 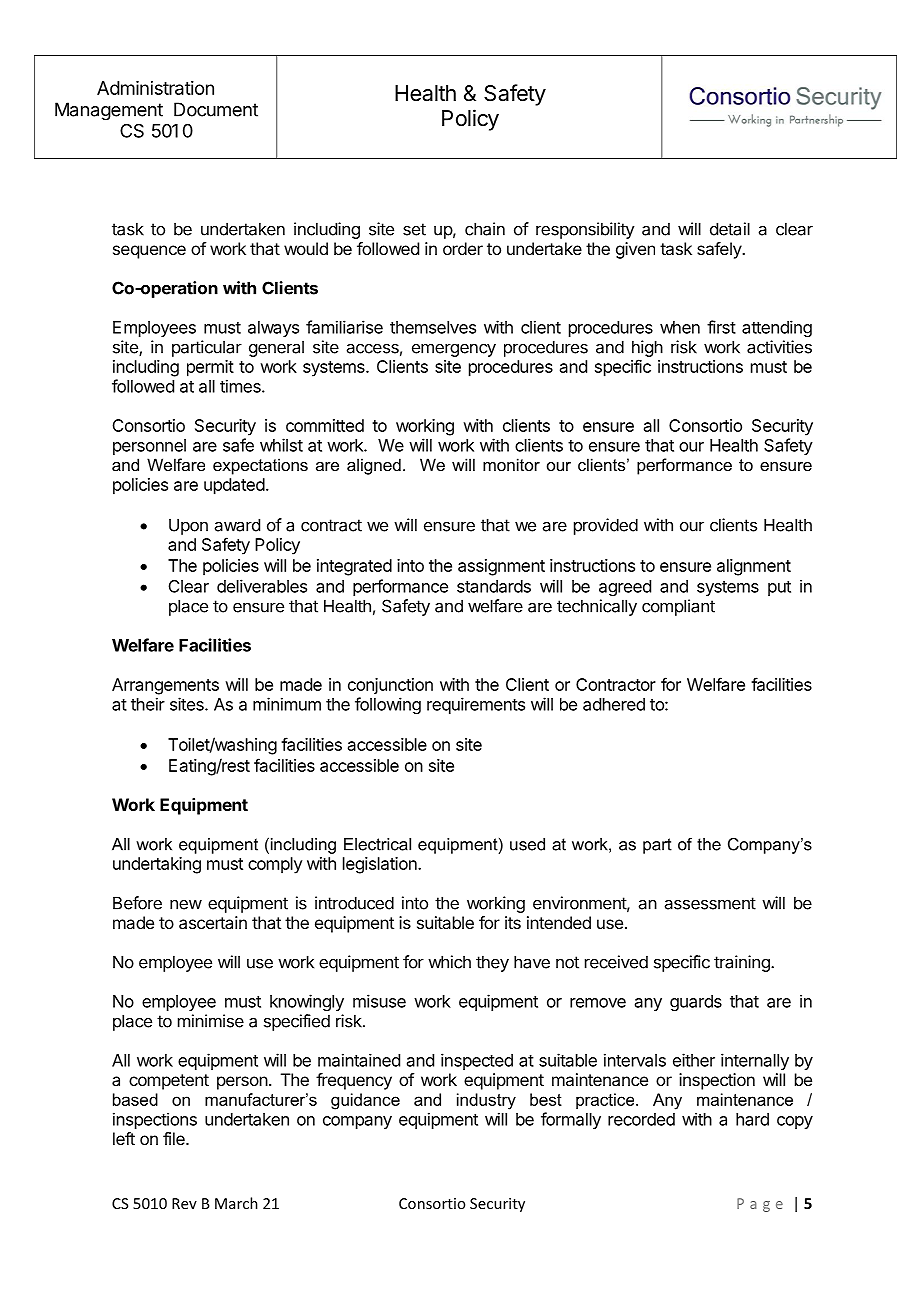 What do you see at coordinates (476, 705) in the image?
I see `requirements` at bounding box center [476, 705].
